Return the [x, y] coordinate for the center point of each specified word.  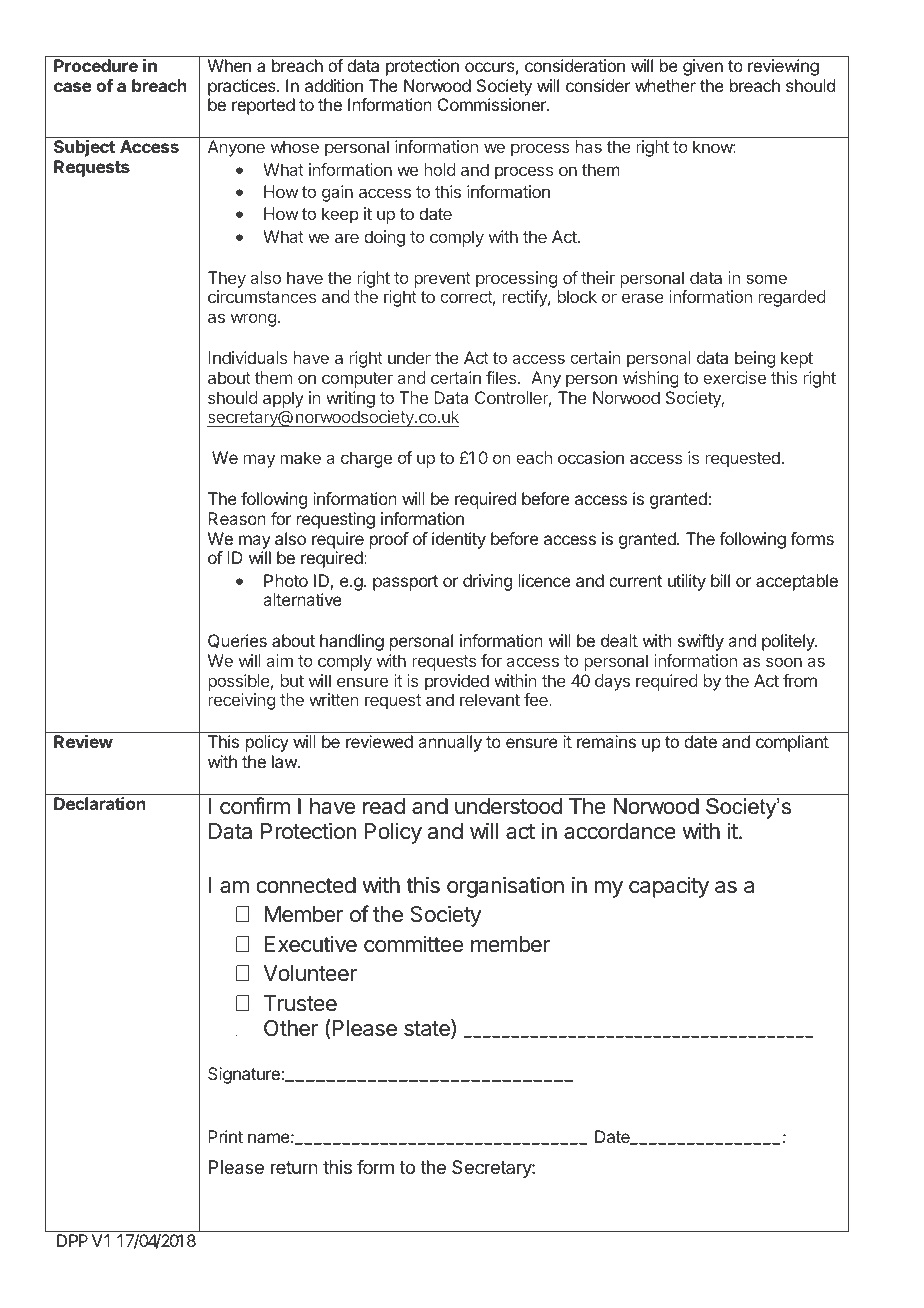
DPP [72, 1240]
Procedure [96, 65]
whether [665, 85]
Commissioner [493, 104]
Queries [237, 641]
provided [457, 682]
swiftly [701, 642]
